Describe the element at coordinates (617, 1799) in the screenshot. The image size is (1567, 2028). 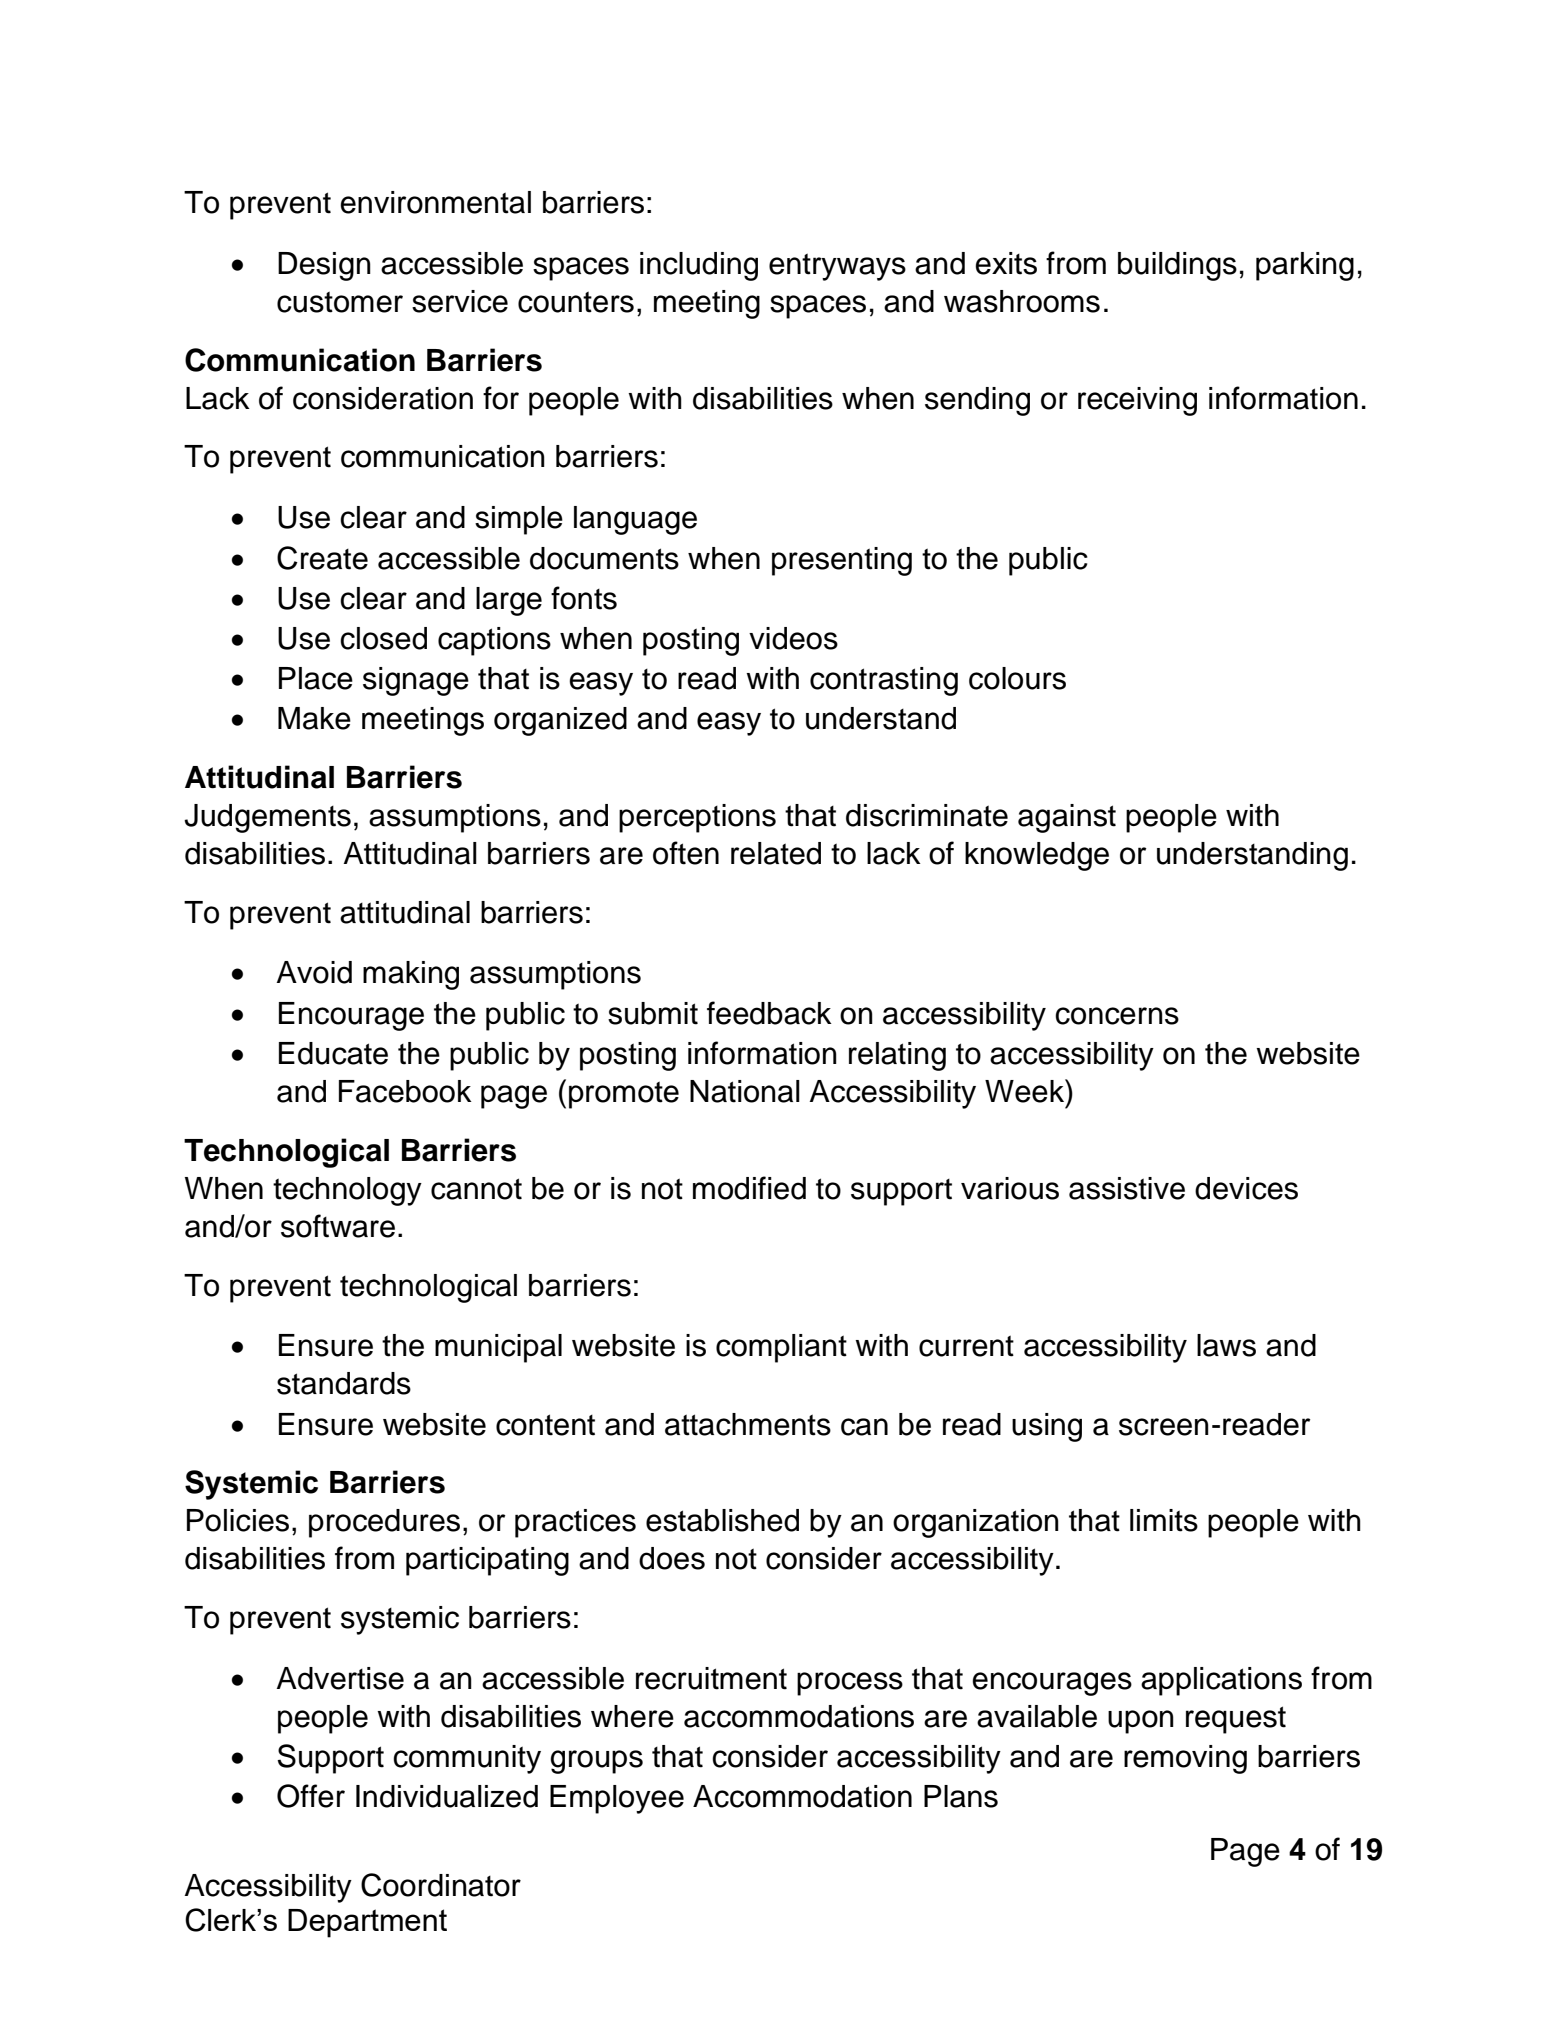
I see `Employee` at that location.
